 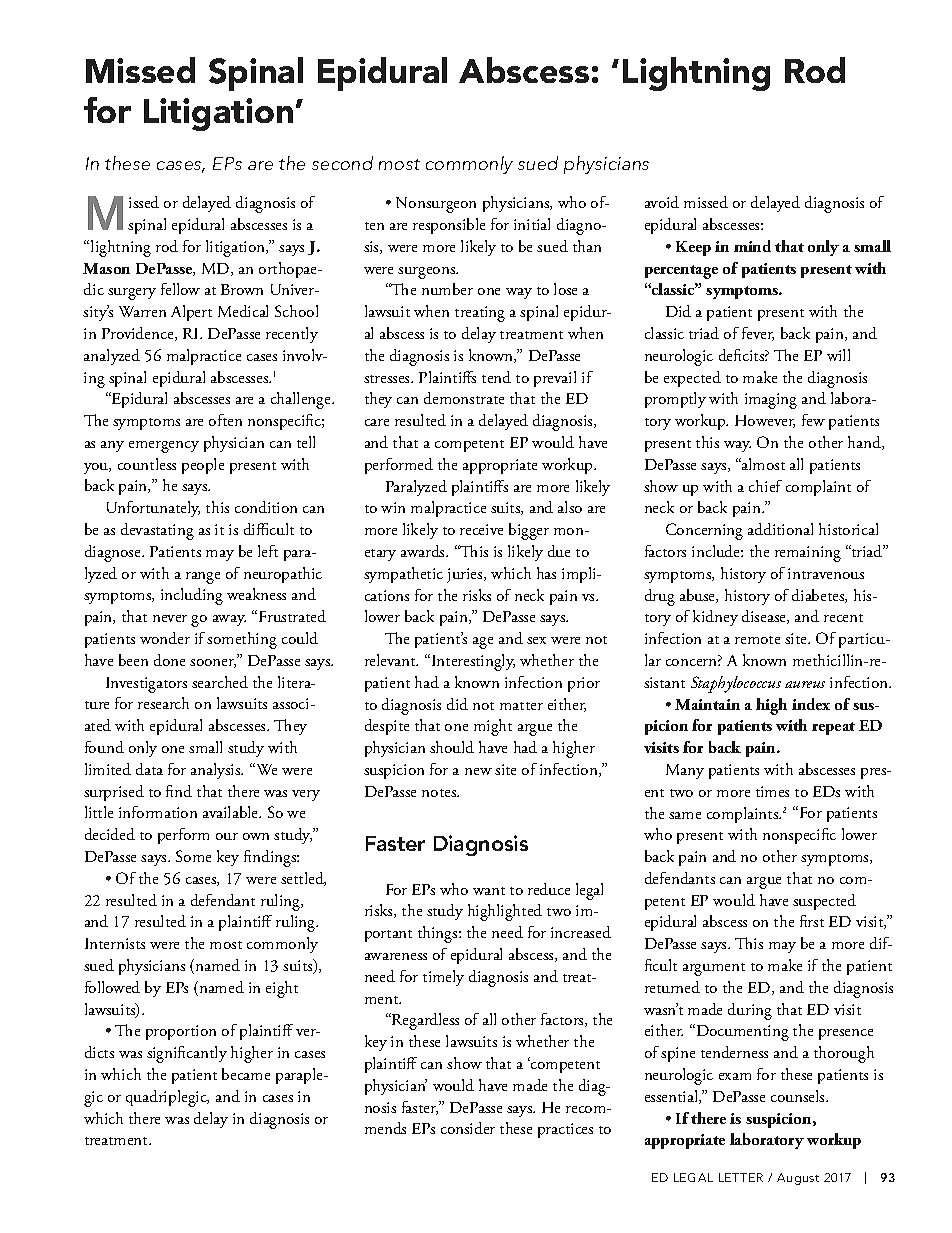 I want to click on Interestingly, so click(x=472, y=662).
